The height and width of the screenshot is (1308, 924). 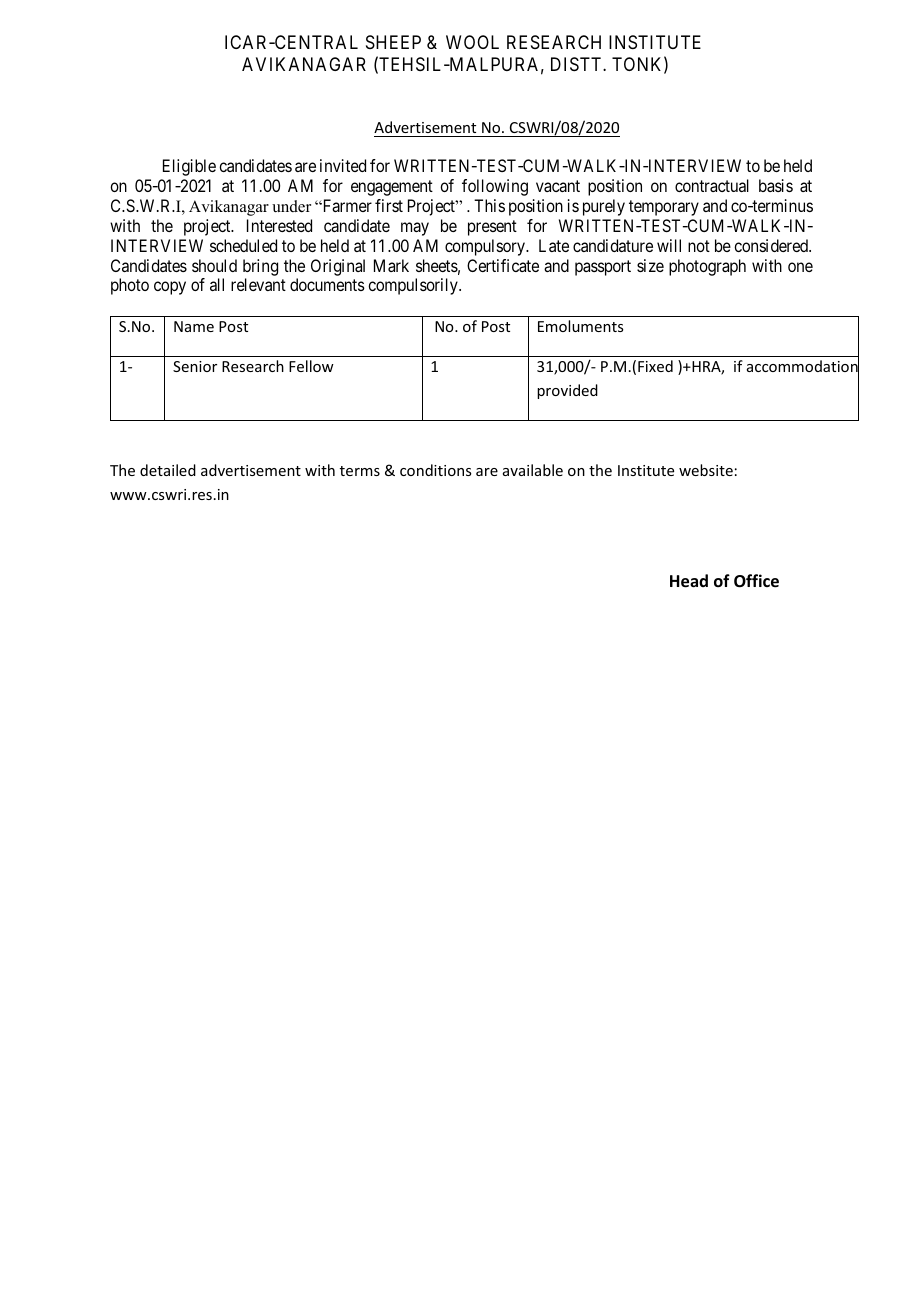 What do you see at coordinates (772, 245) in the screenshot?
I see `considered` at bounding box center [772, 245].
